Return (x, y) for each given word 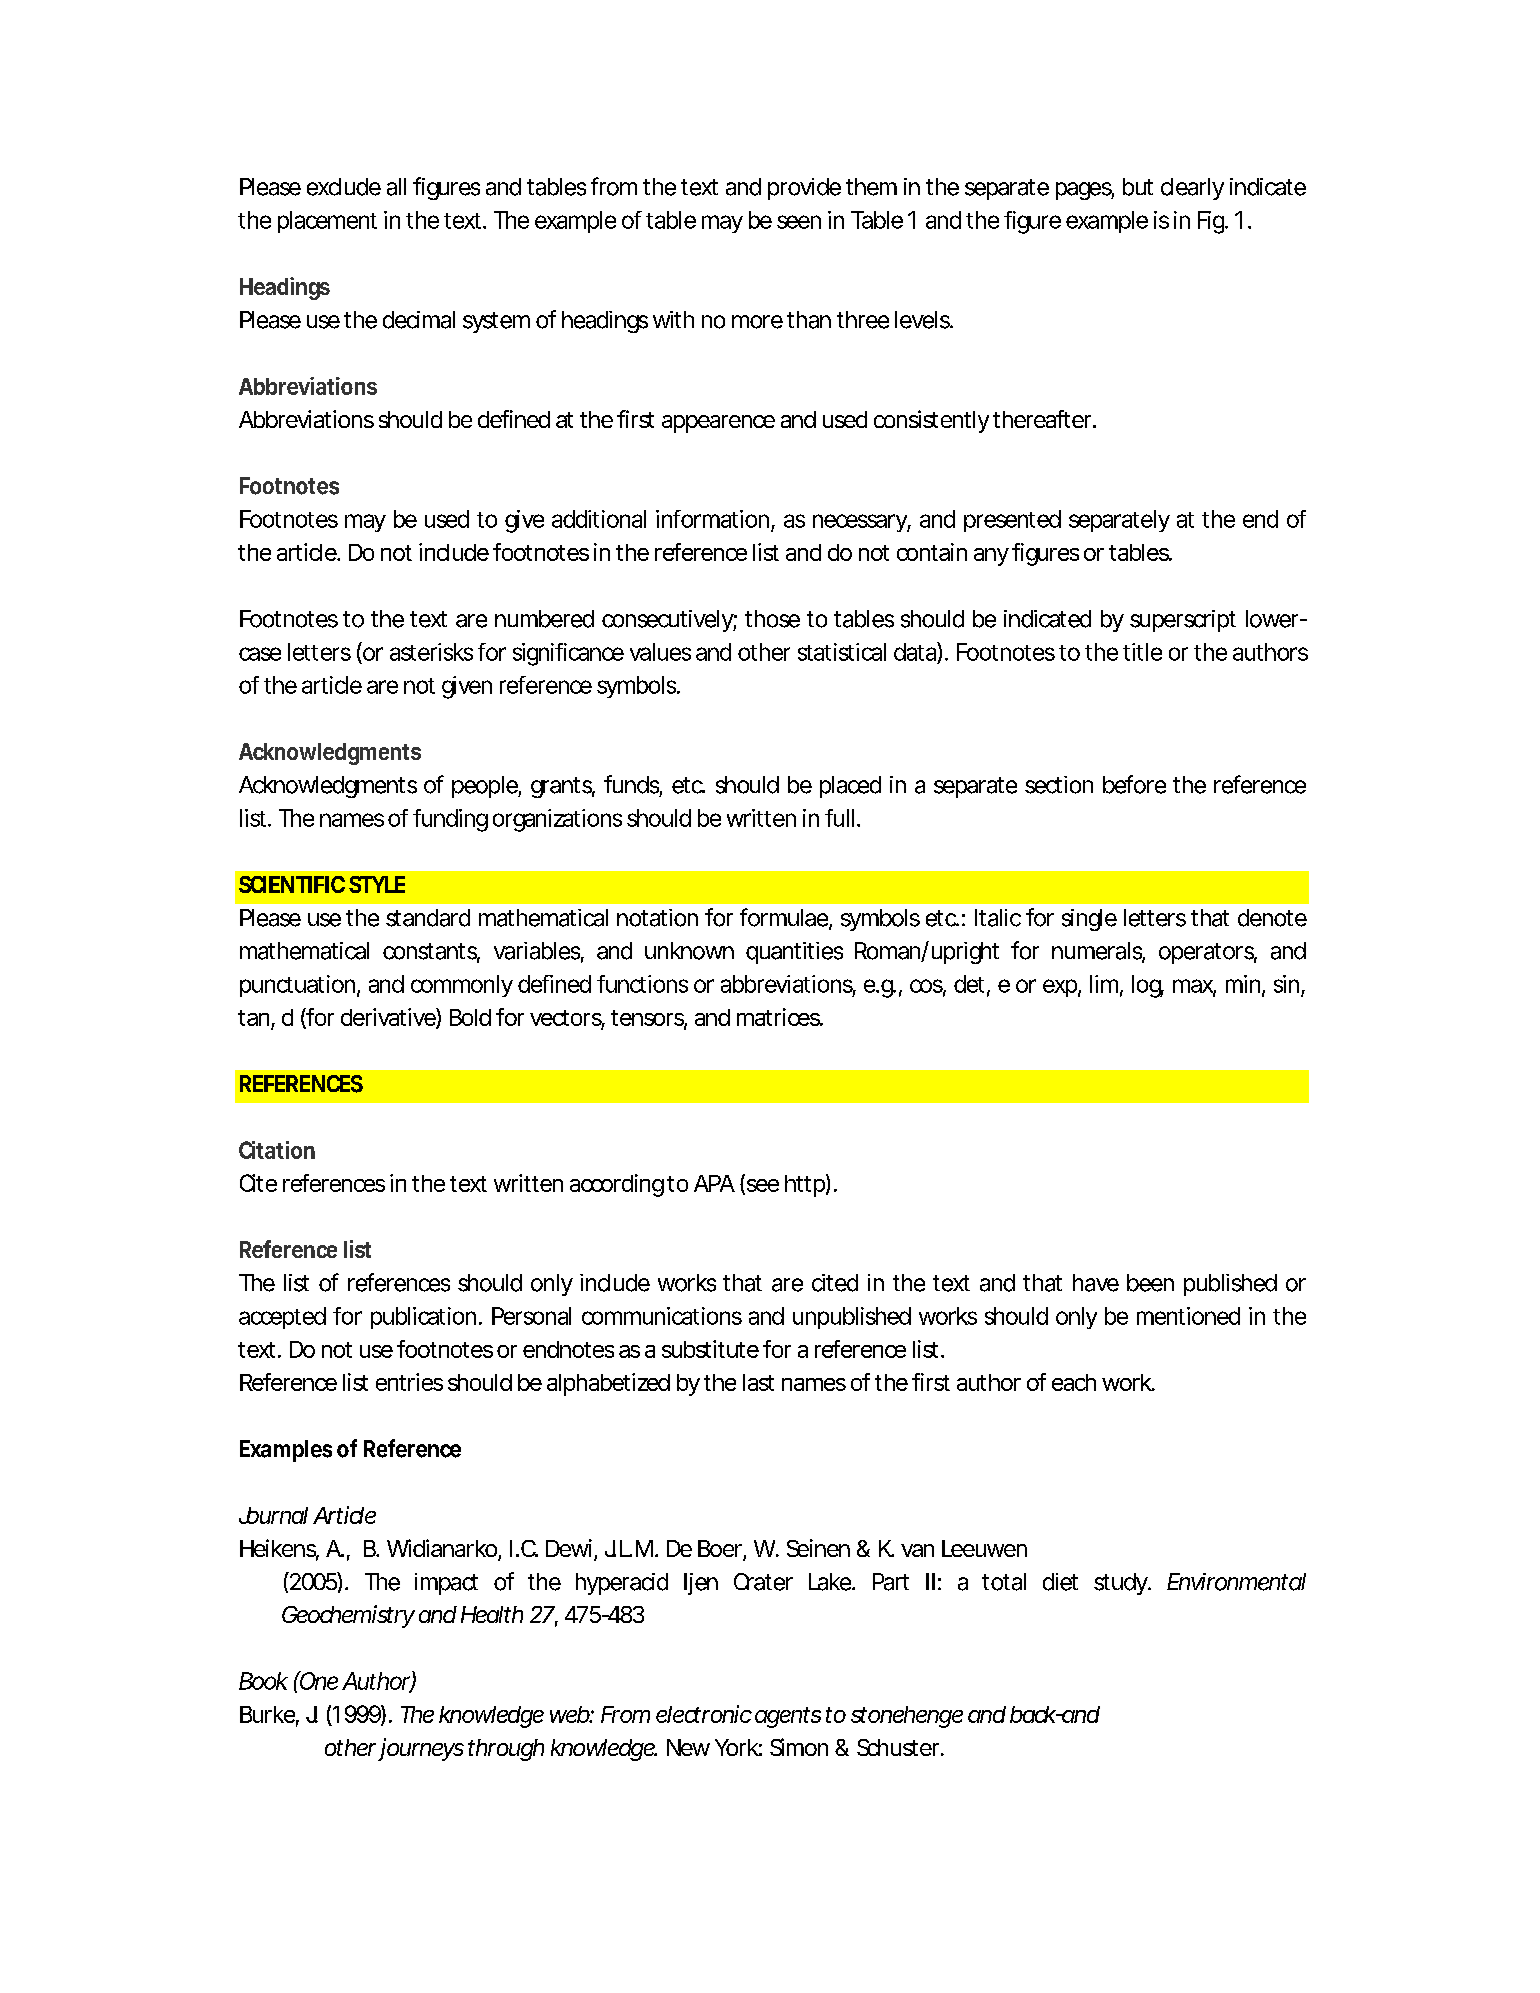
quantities (794, 953)
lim (1104, 984)
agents (788, 1717)
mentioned (1188, 1316)
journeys (421, 1749)
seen (799, 222)
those (772, 619)
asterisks (431, 652)
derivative (389, 1018)
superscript (1183, 621)
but (1138, 187)
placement (327, 222)
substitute (710, 1349)
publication (423, 1318)
